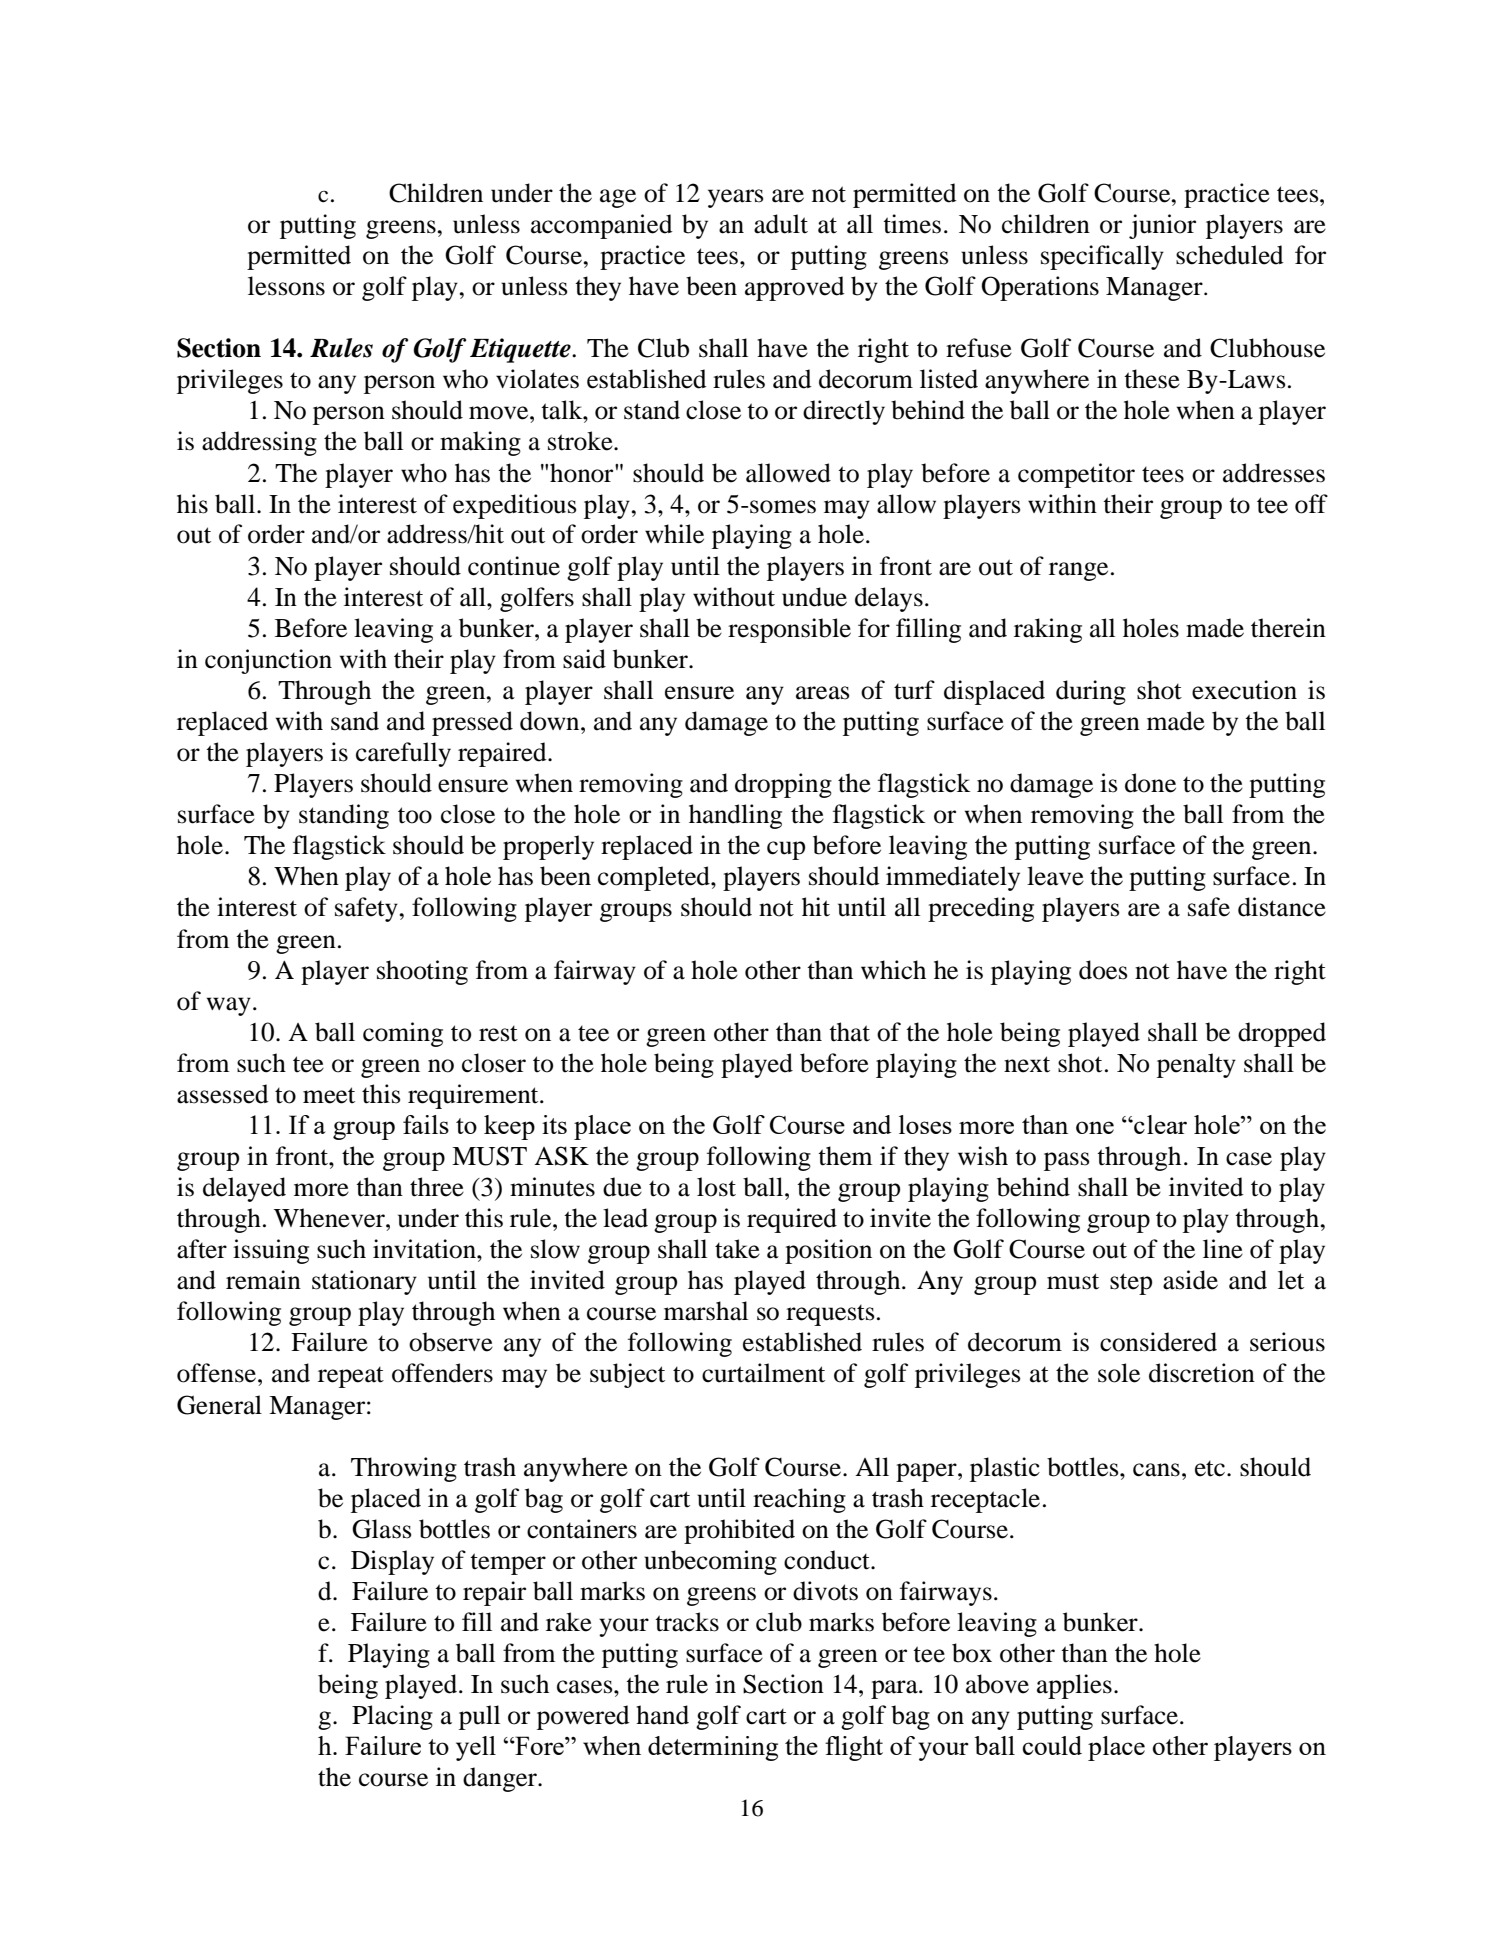 The height and width of the screenshot is (1945, 1503). I want to click on conjunction, so click(268, 661).
